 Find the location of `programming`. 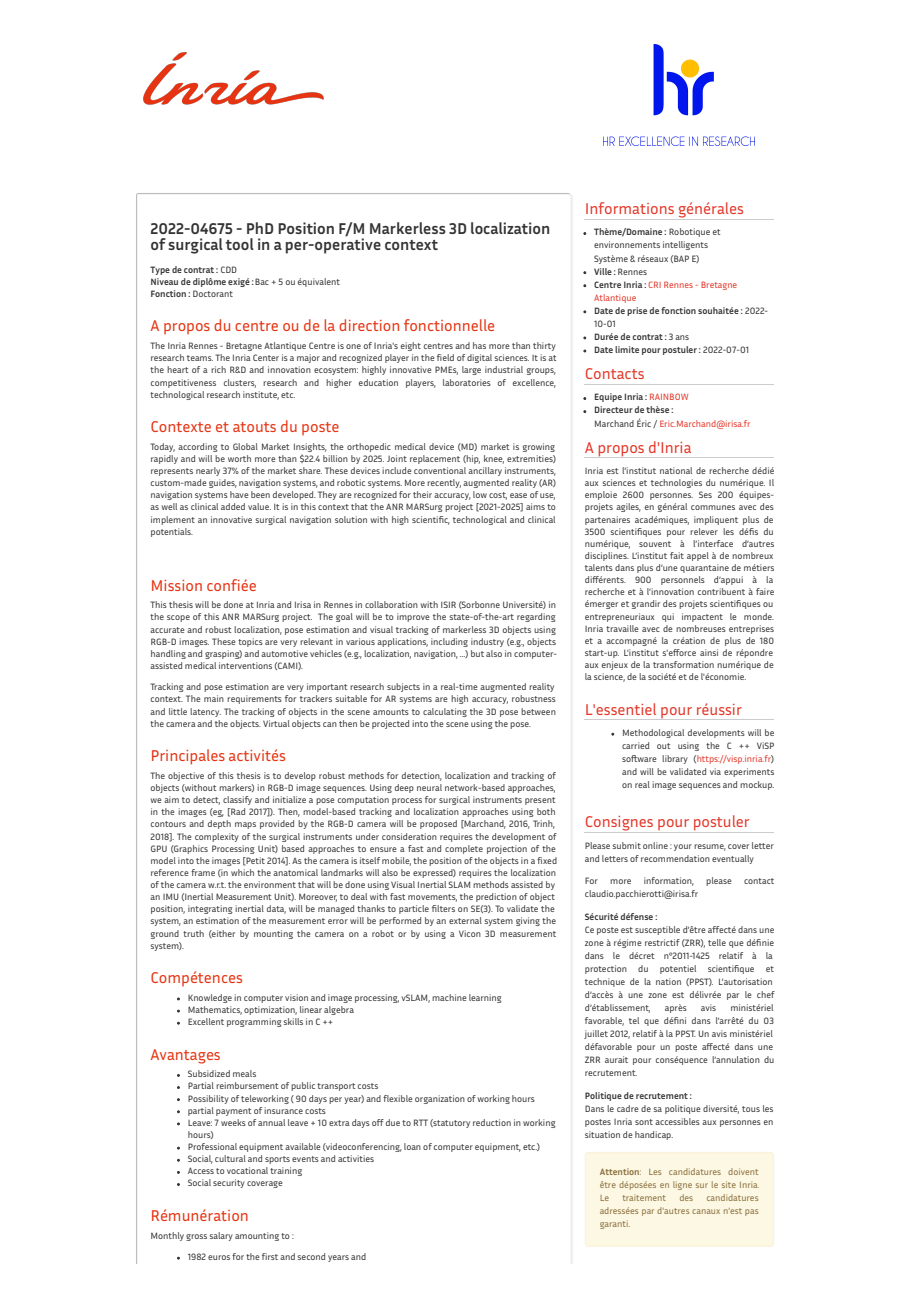

programming is located at coordinates (254, 1022).
